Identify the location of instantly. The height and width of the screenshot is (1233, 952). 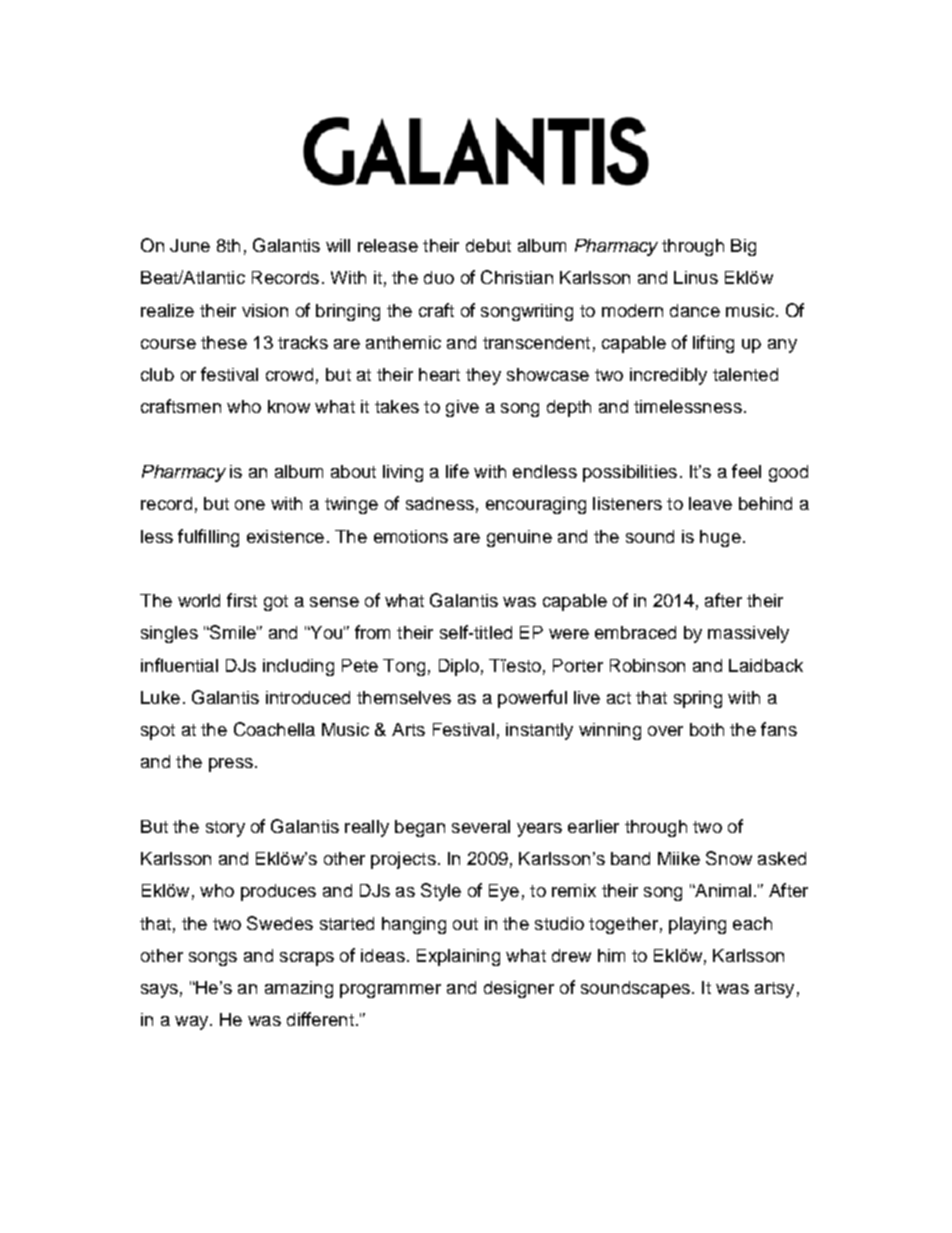
(539, 731).
